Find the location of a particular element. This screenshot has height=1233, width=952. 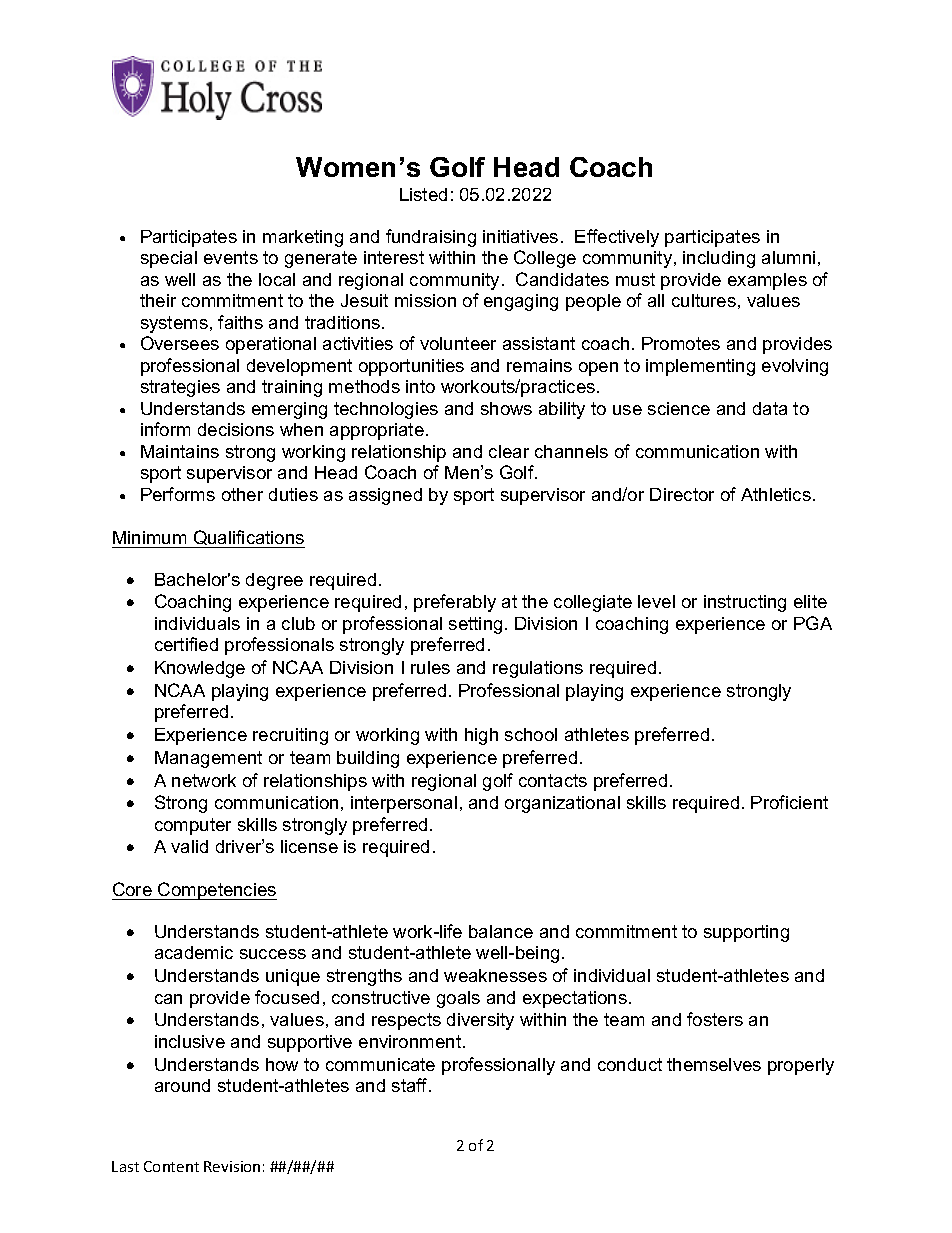

including is located at coordinates (719, 259).
